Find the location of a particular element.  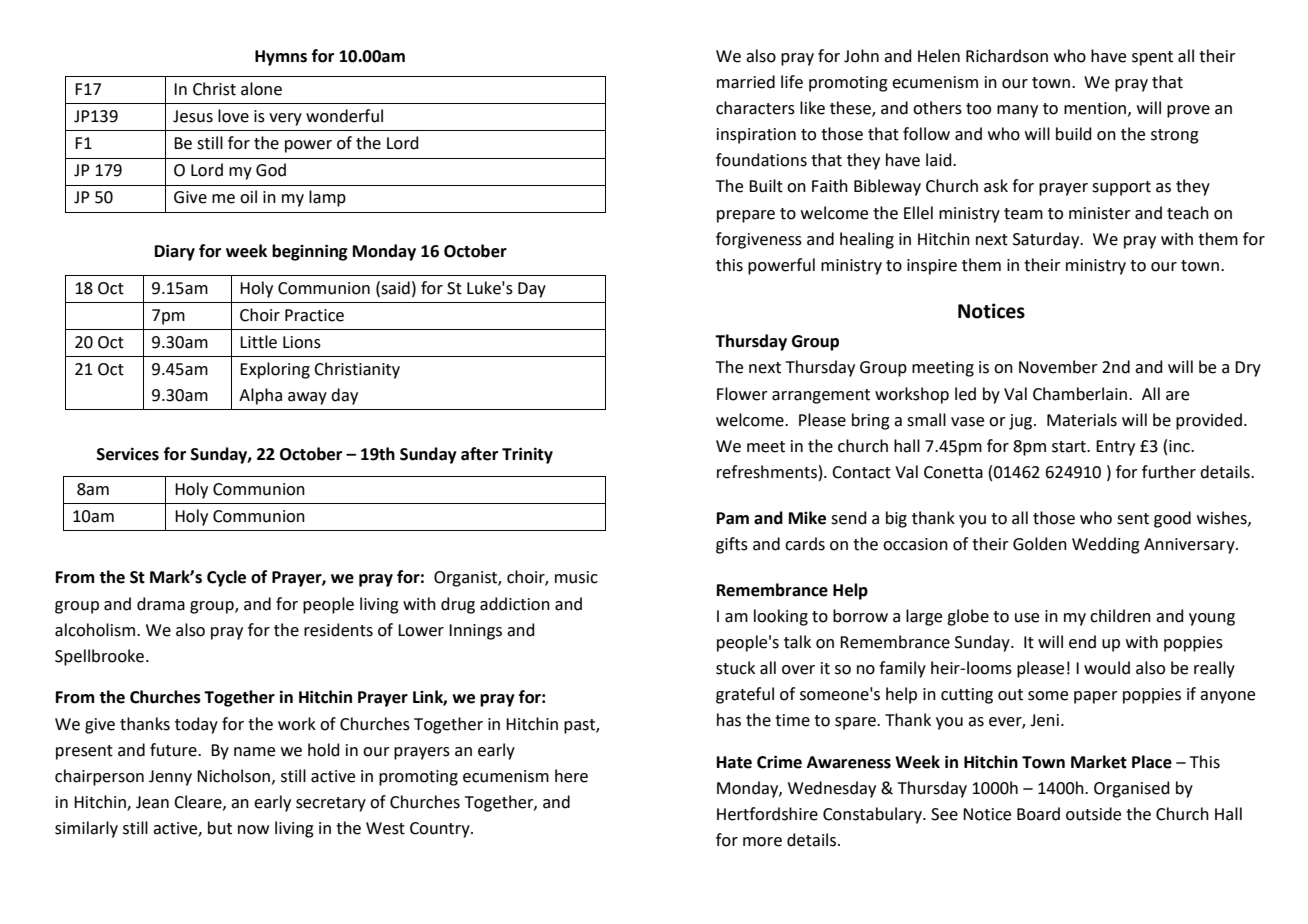

married is located at coordinates (746, 82).
